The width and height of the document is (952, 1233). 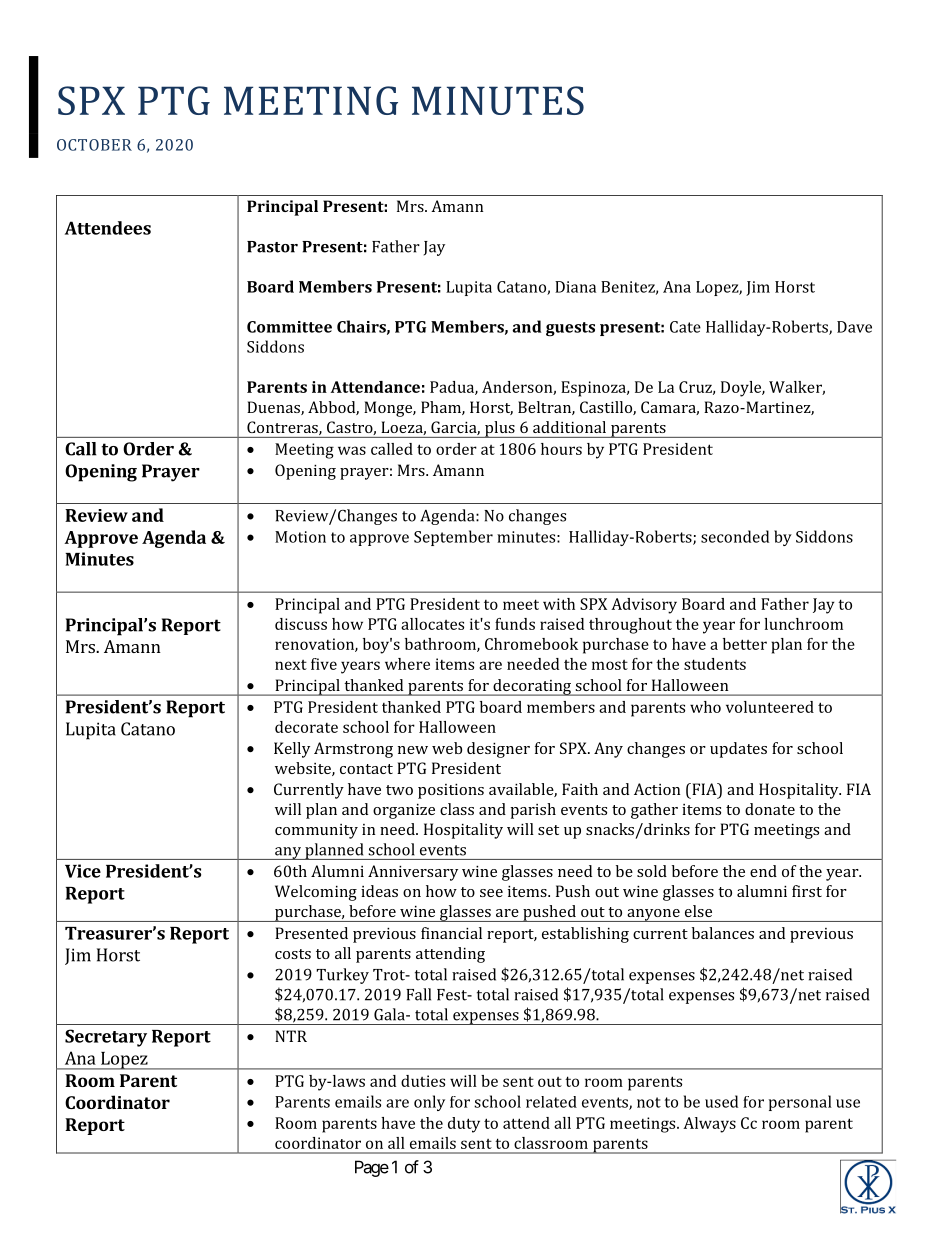 What do you see at coordinates (291, 665) in the document?
I see `next` at bounding box center [291, 665].
